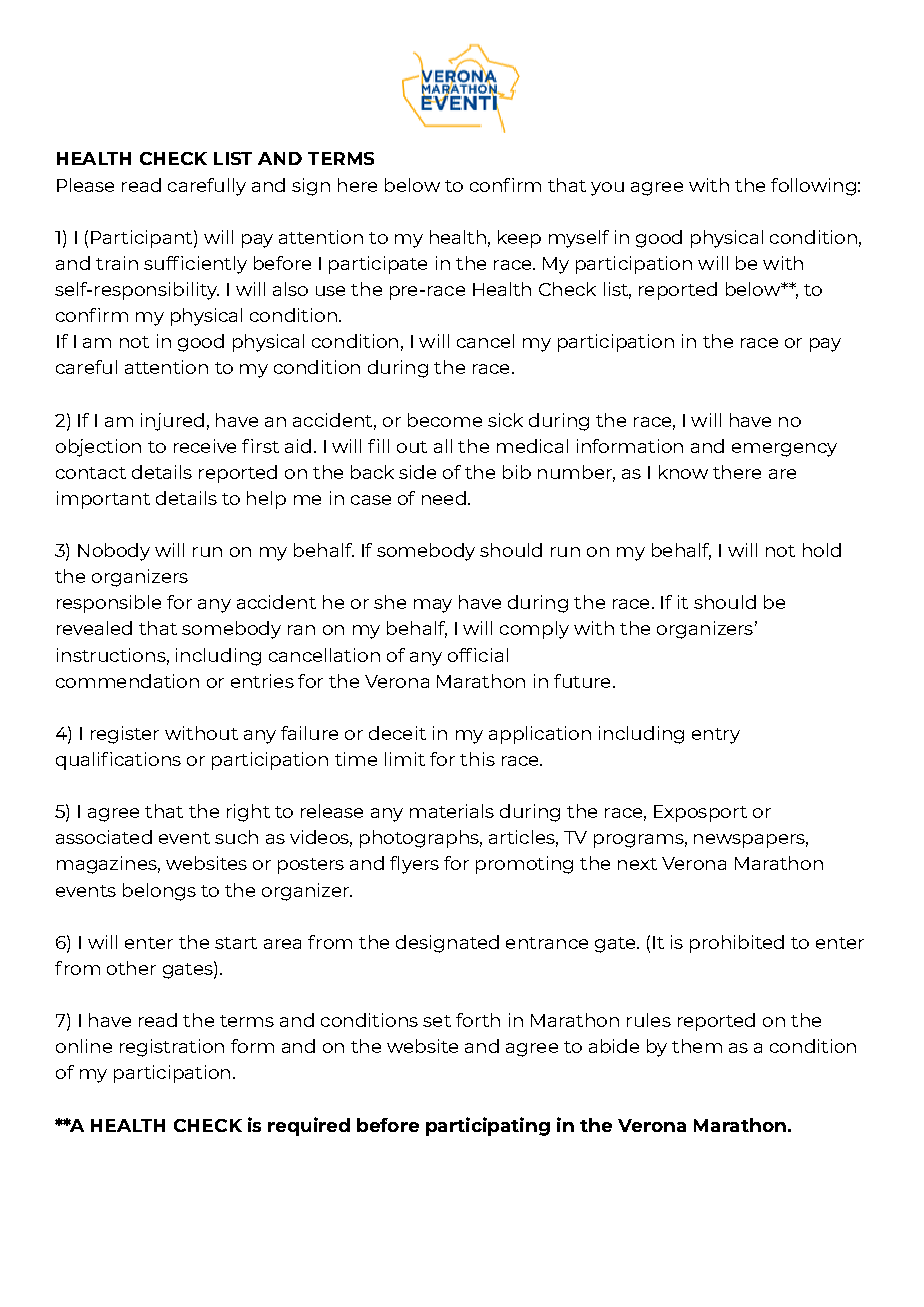  What do you see at coordinates (716, 736) in the image?
I see `entry` at bounding box center [716, 736].
